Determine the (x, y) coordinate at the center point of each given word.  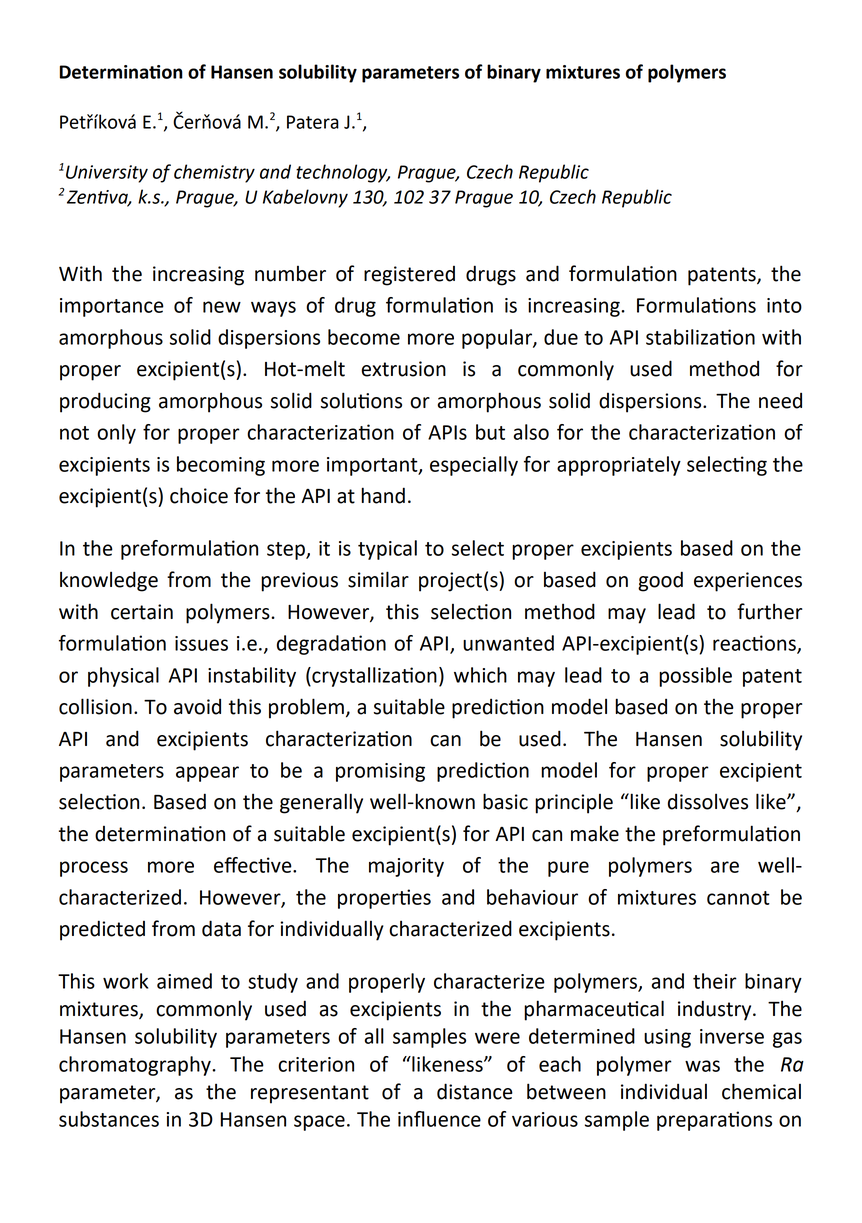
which (480, 675)
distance (475, 1091)
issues (201, 643)
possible (695, 677)
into (784, 305)
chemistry (214, 173)
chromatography (136, 1066)
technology (343, 173)
